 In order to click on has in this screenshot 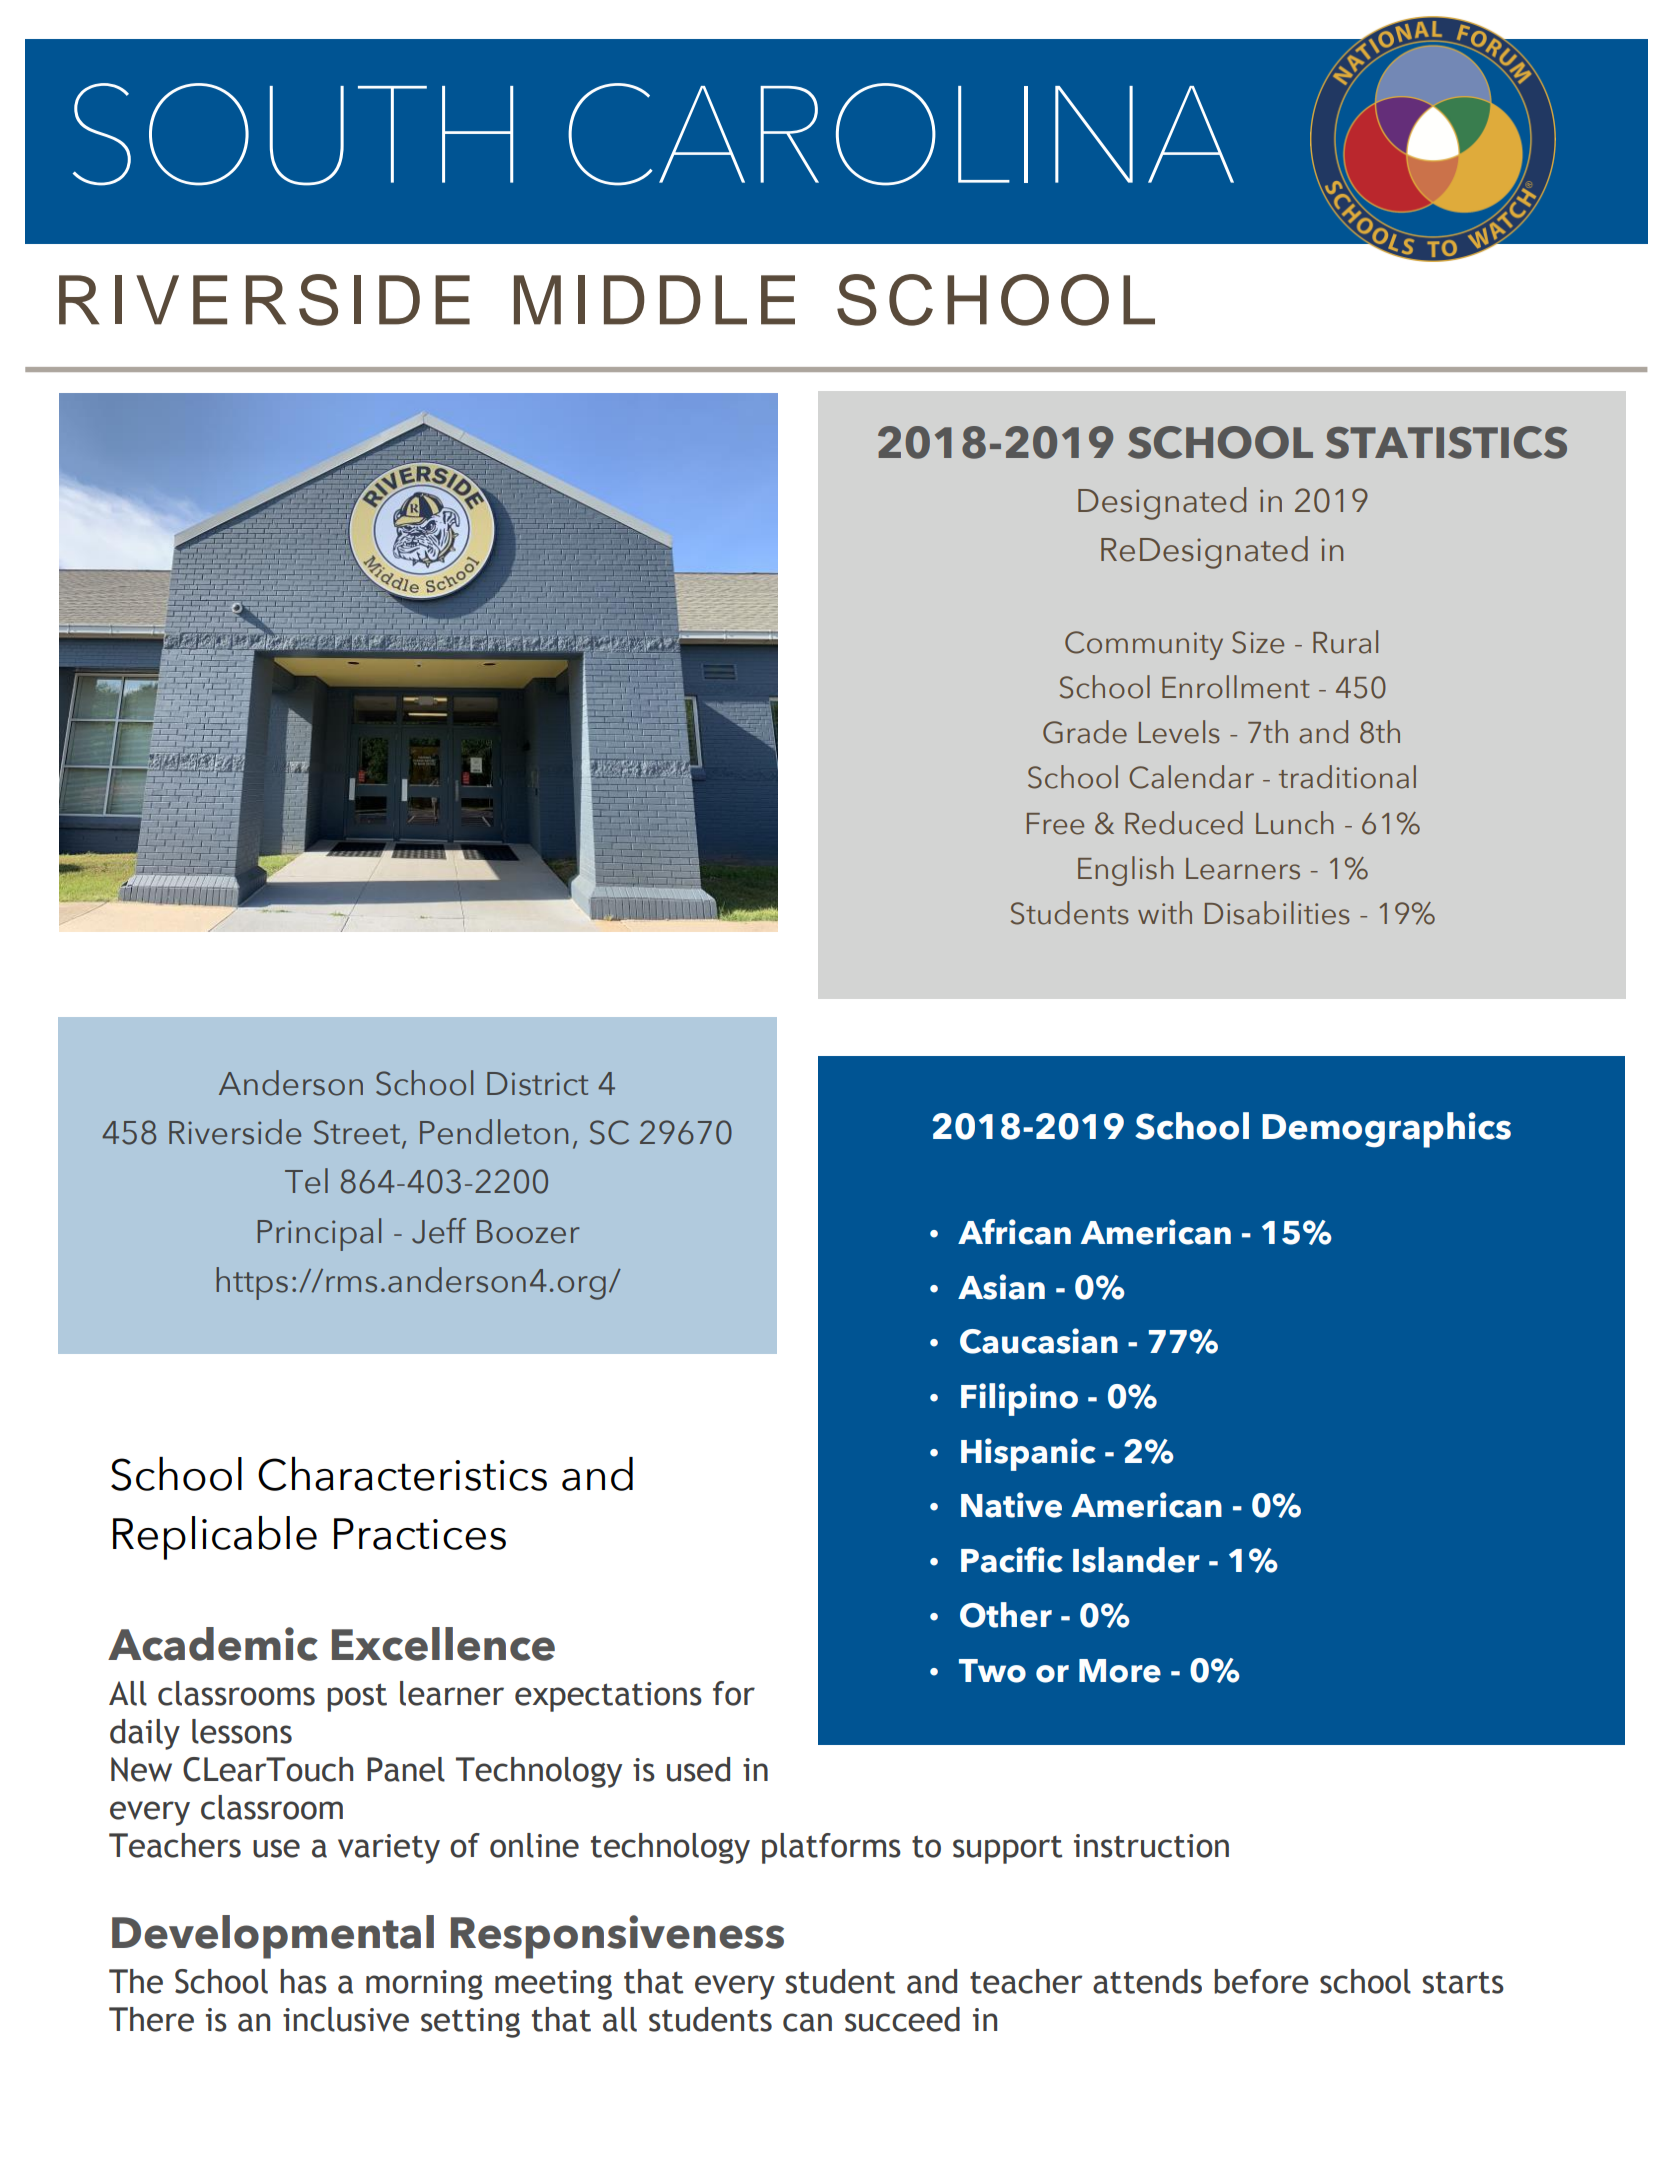, I will do `click(303, 1981)`.
